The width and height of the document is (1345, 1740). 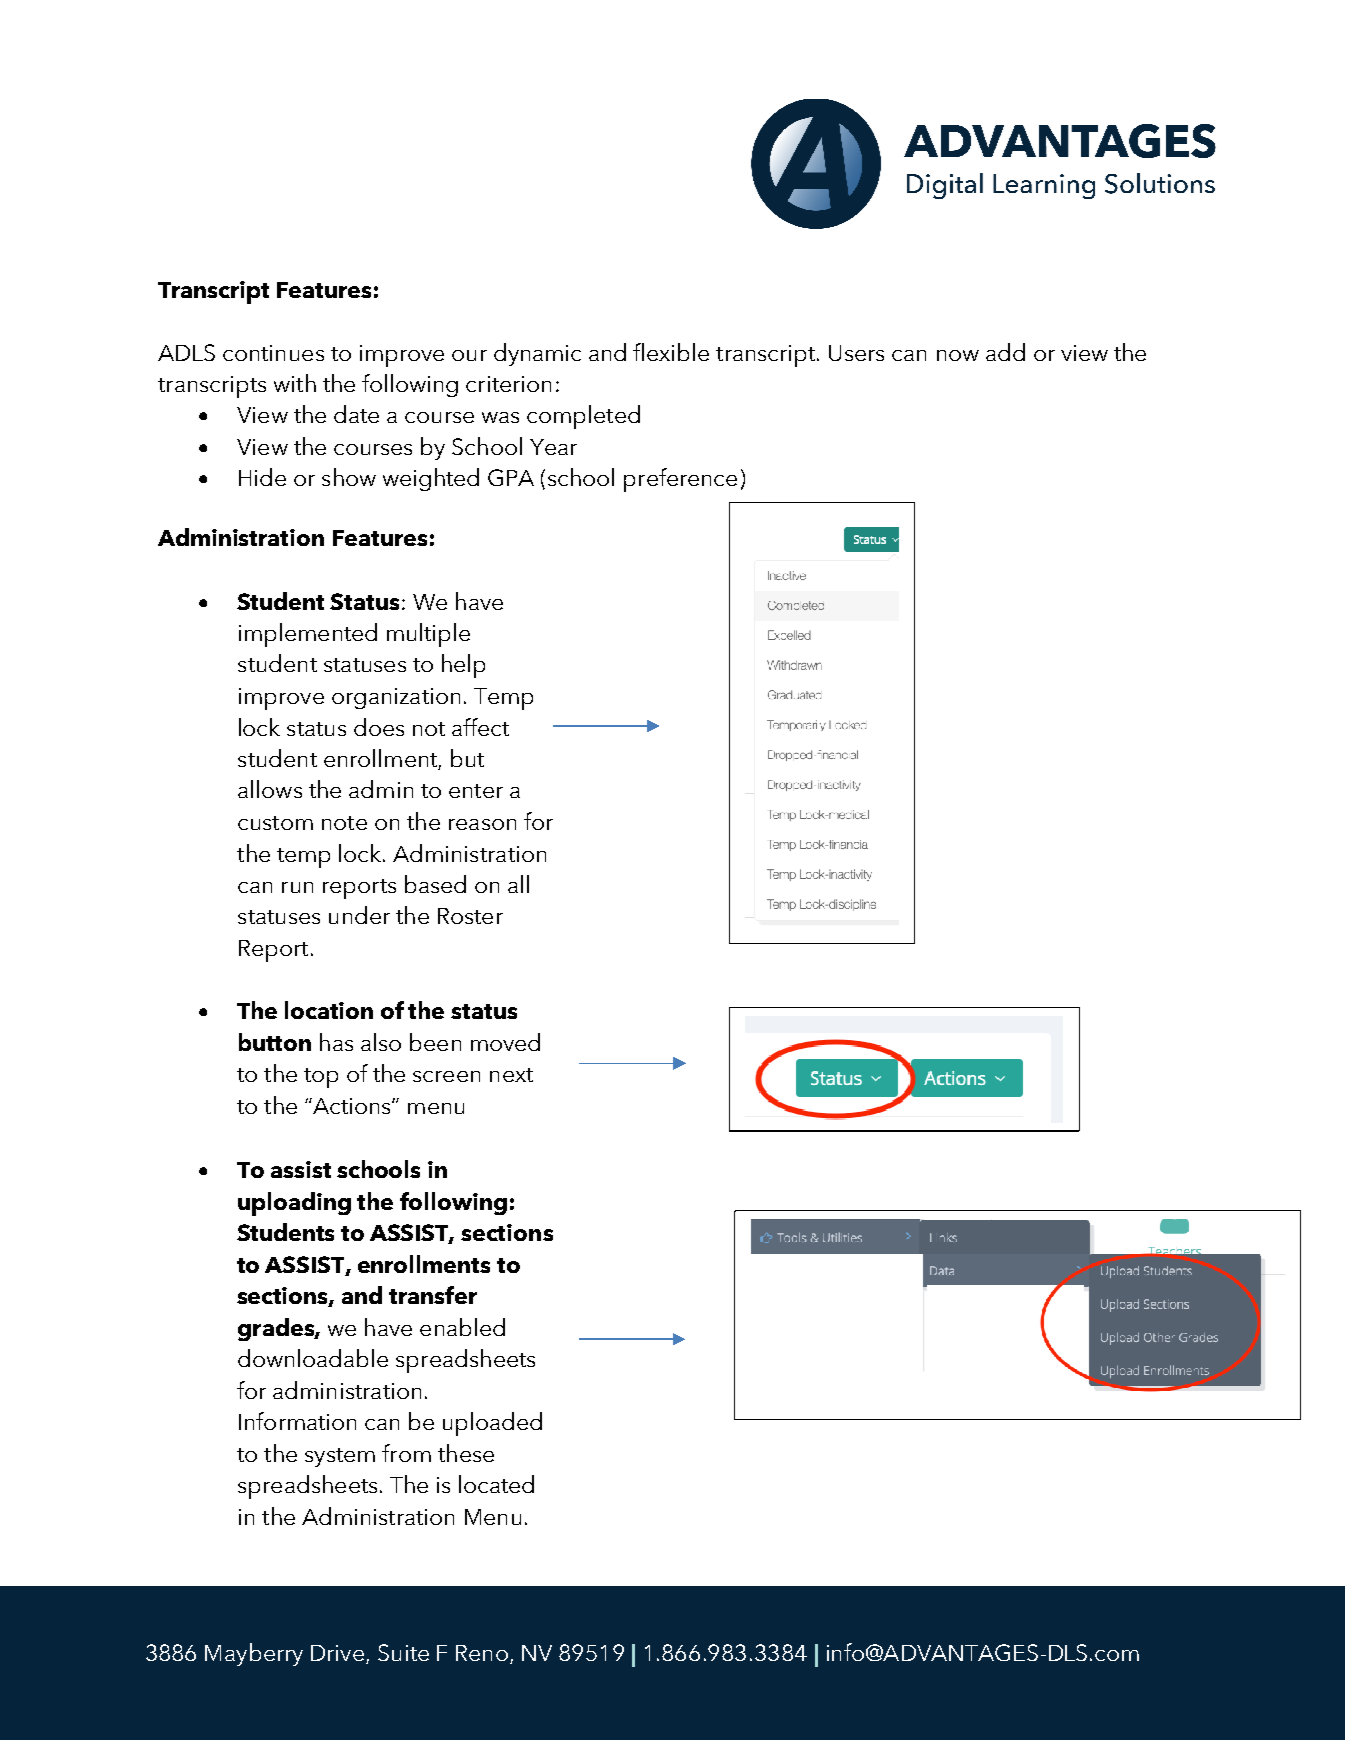 What do you see at coordinates (492, 1424) in the document?
I see `uploaded` at bounding box center [492, 1424].
